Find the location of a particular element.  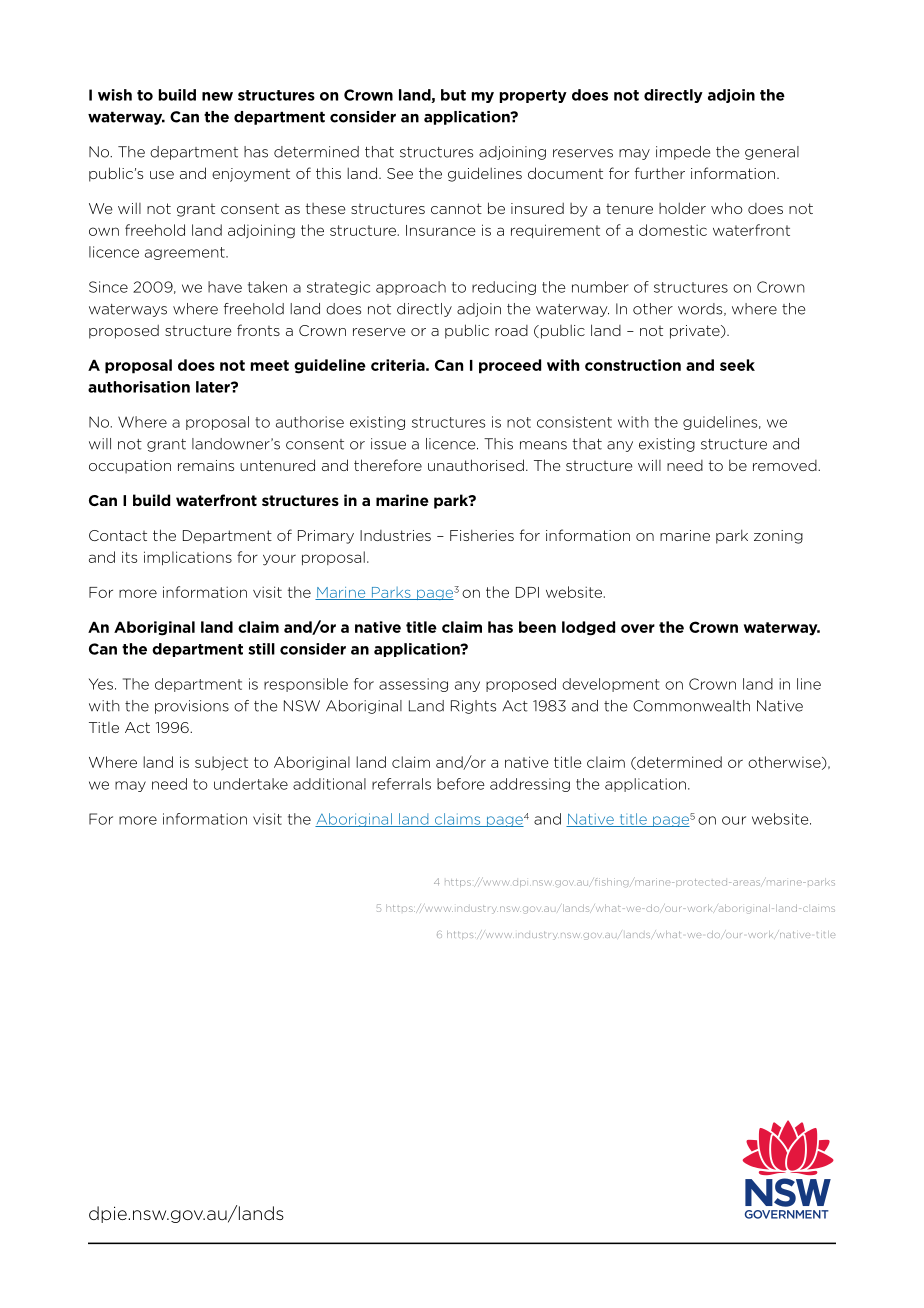

removed is located at coordinates (786, 465).
